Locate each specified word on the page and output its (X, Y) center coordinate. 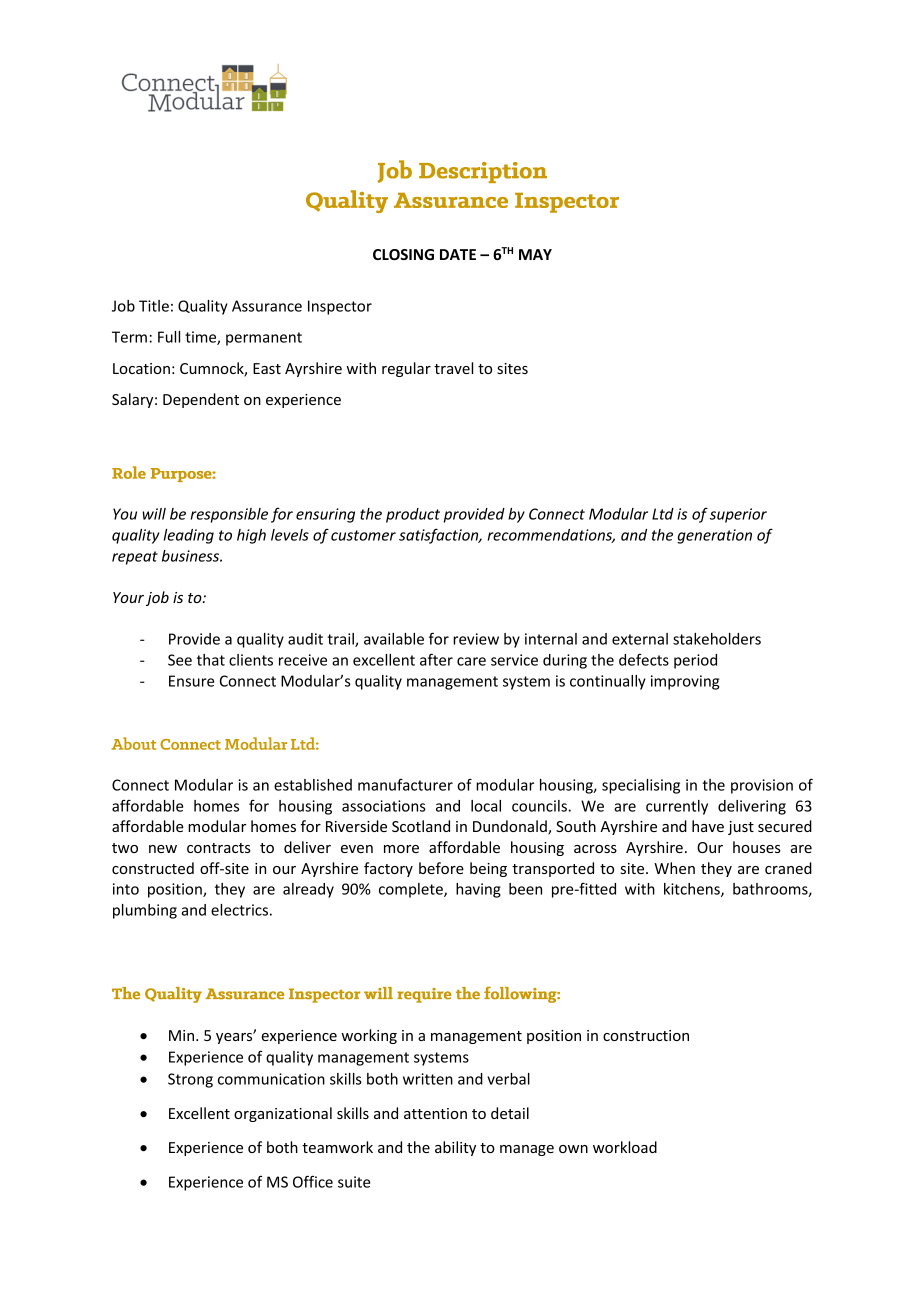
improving (685, 682)
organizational (283, 1114)
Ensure (191, 681)
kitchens (693, 890)
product (413, 515)
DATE (458, 254)
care (471, 661)
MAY (535, 254)
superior (738, 515)
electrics (239, 910)
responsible (229, 515)
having (478, 890)
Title (154, 306)
